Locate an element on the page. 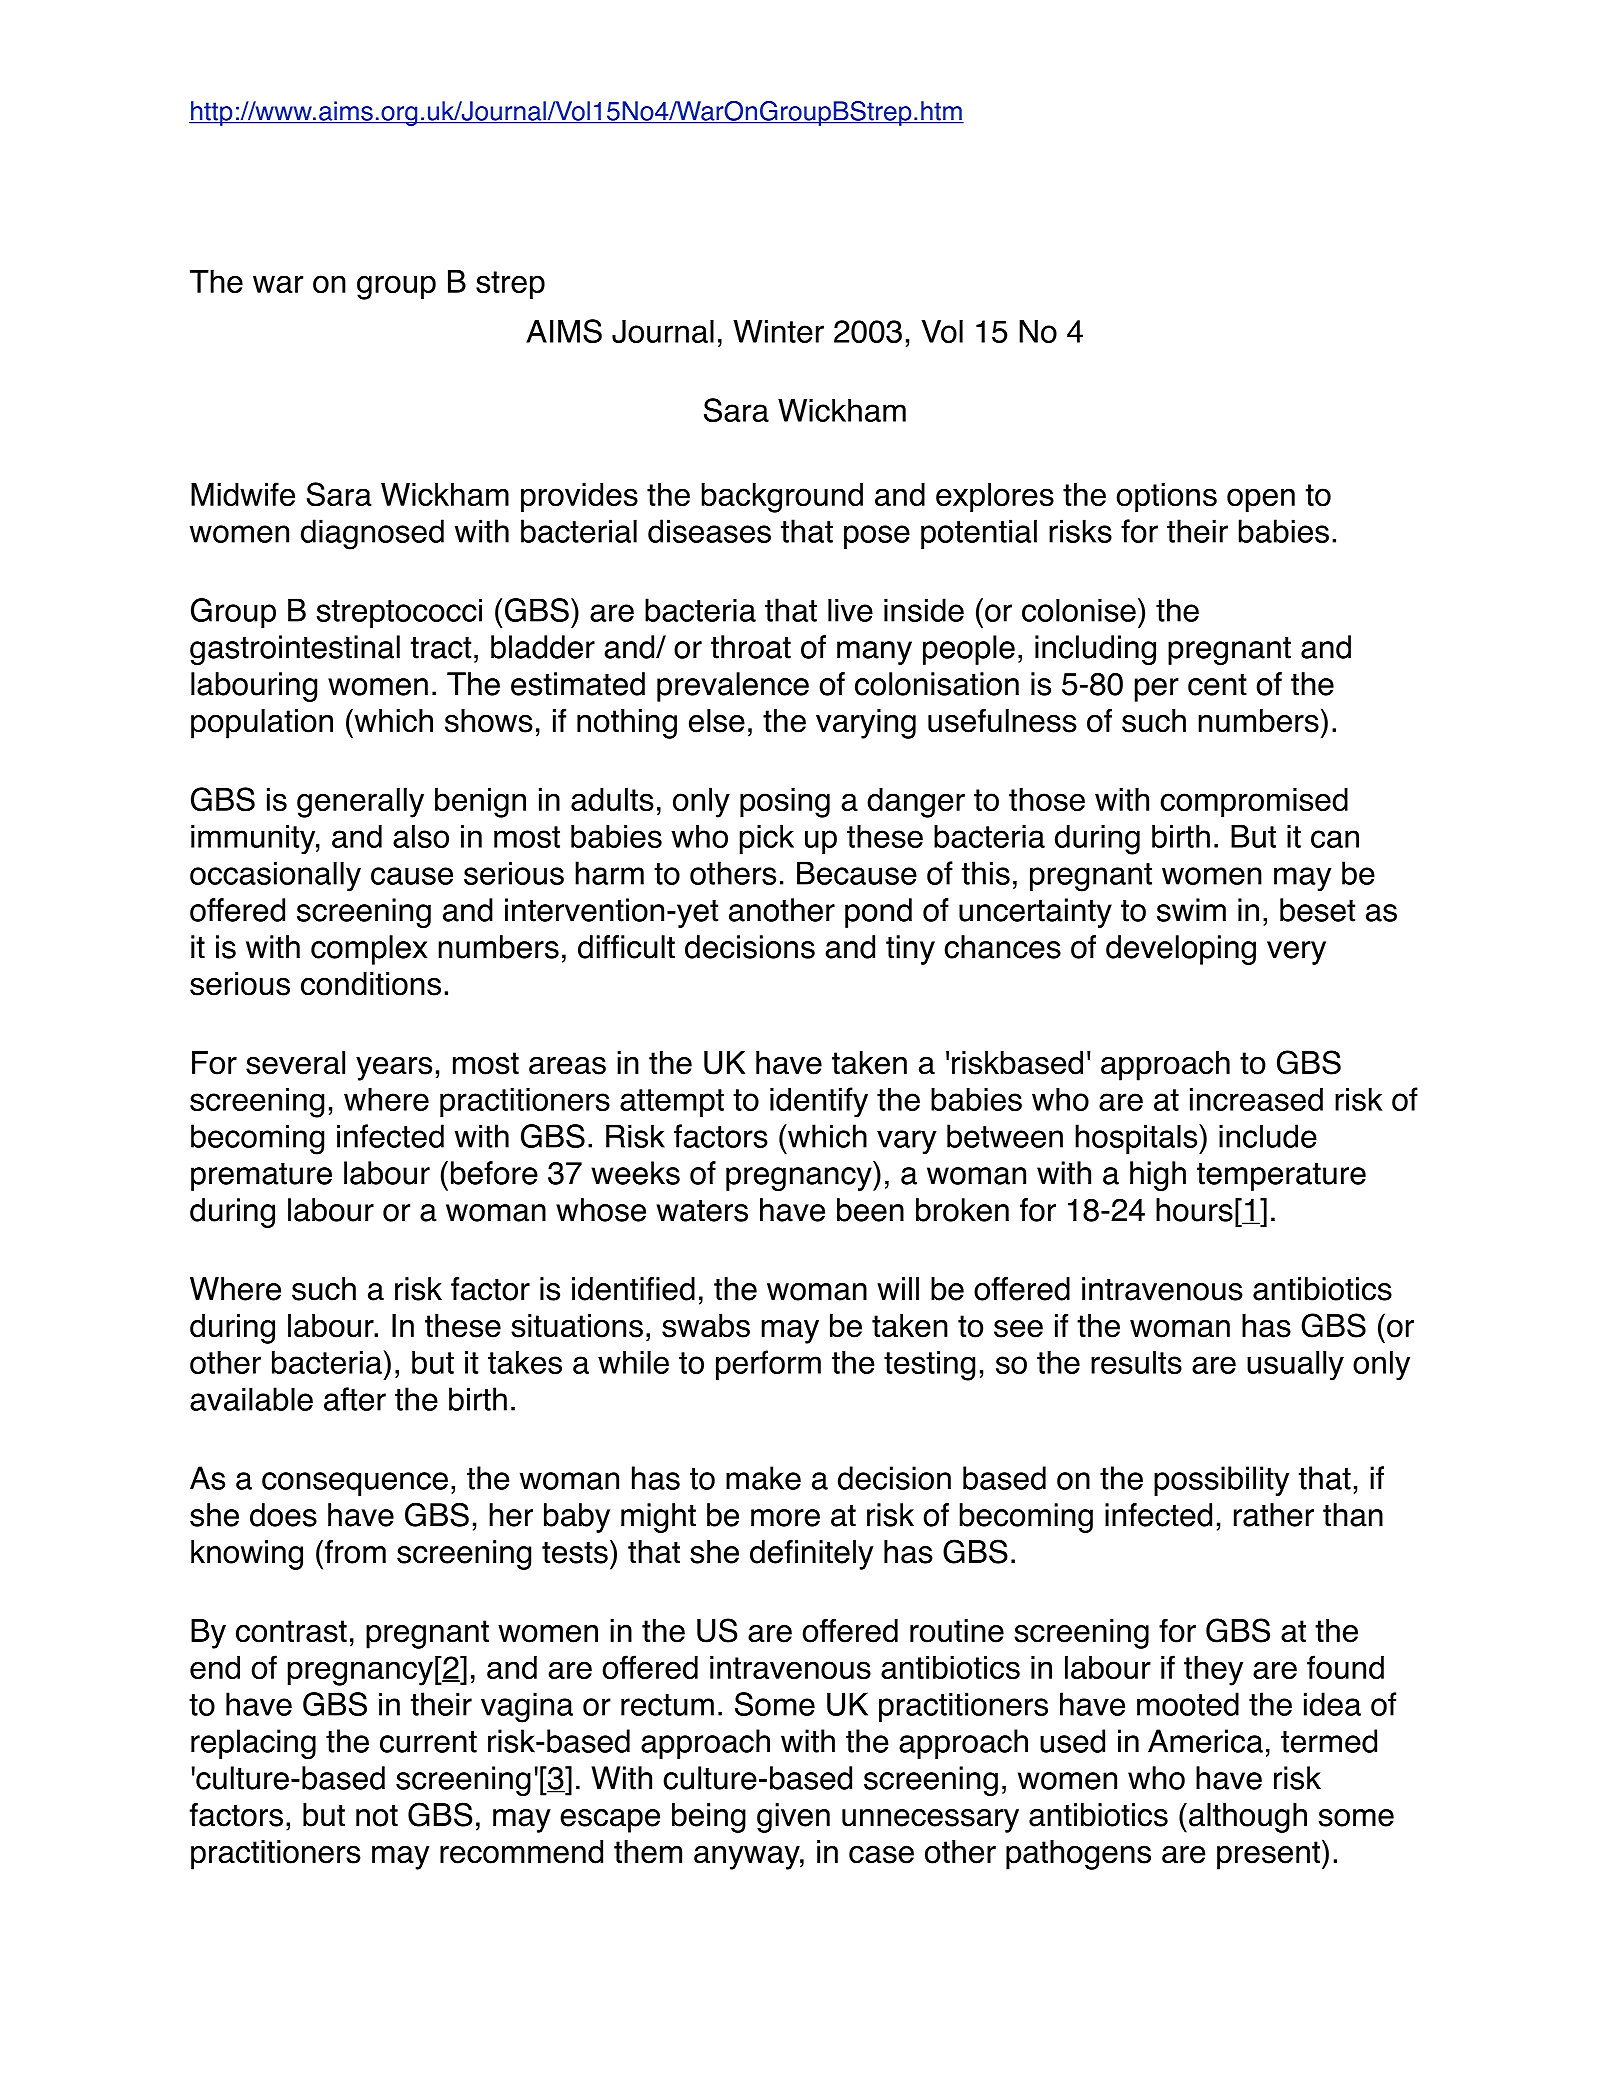 This image has height=2083, width=1610. years is located at coordinates (394, 1069).
